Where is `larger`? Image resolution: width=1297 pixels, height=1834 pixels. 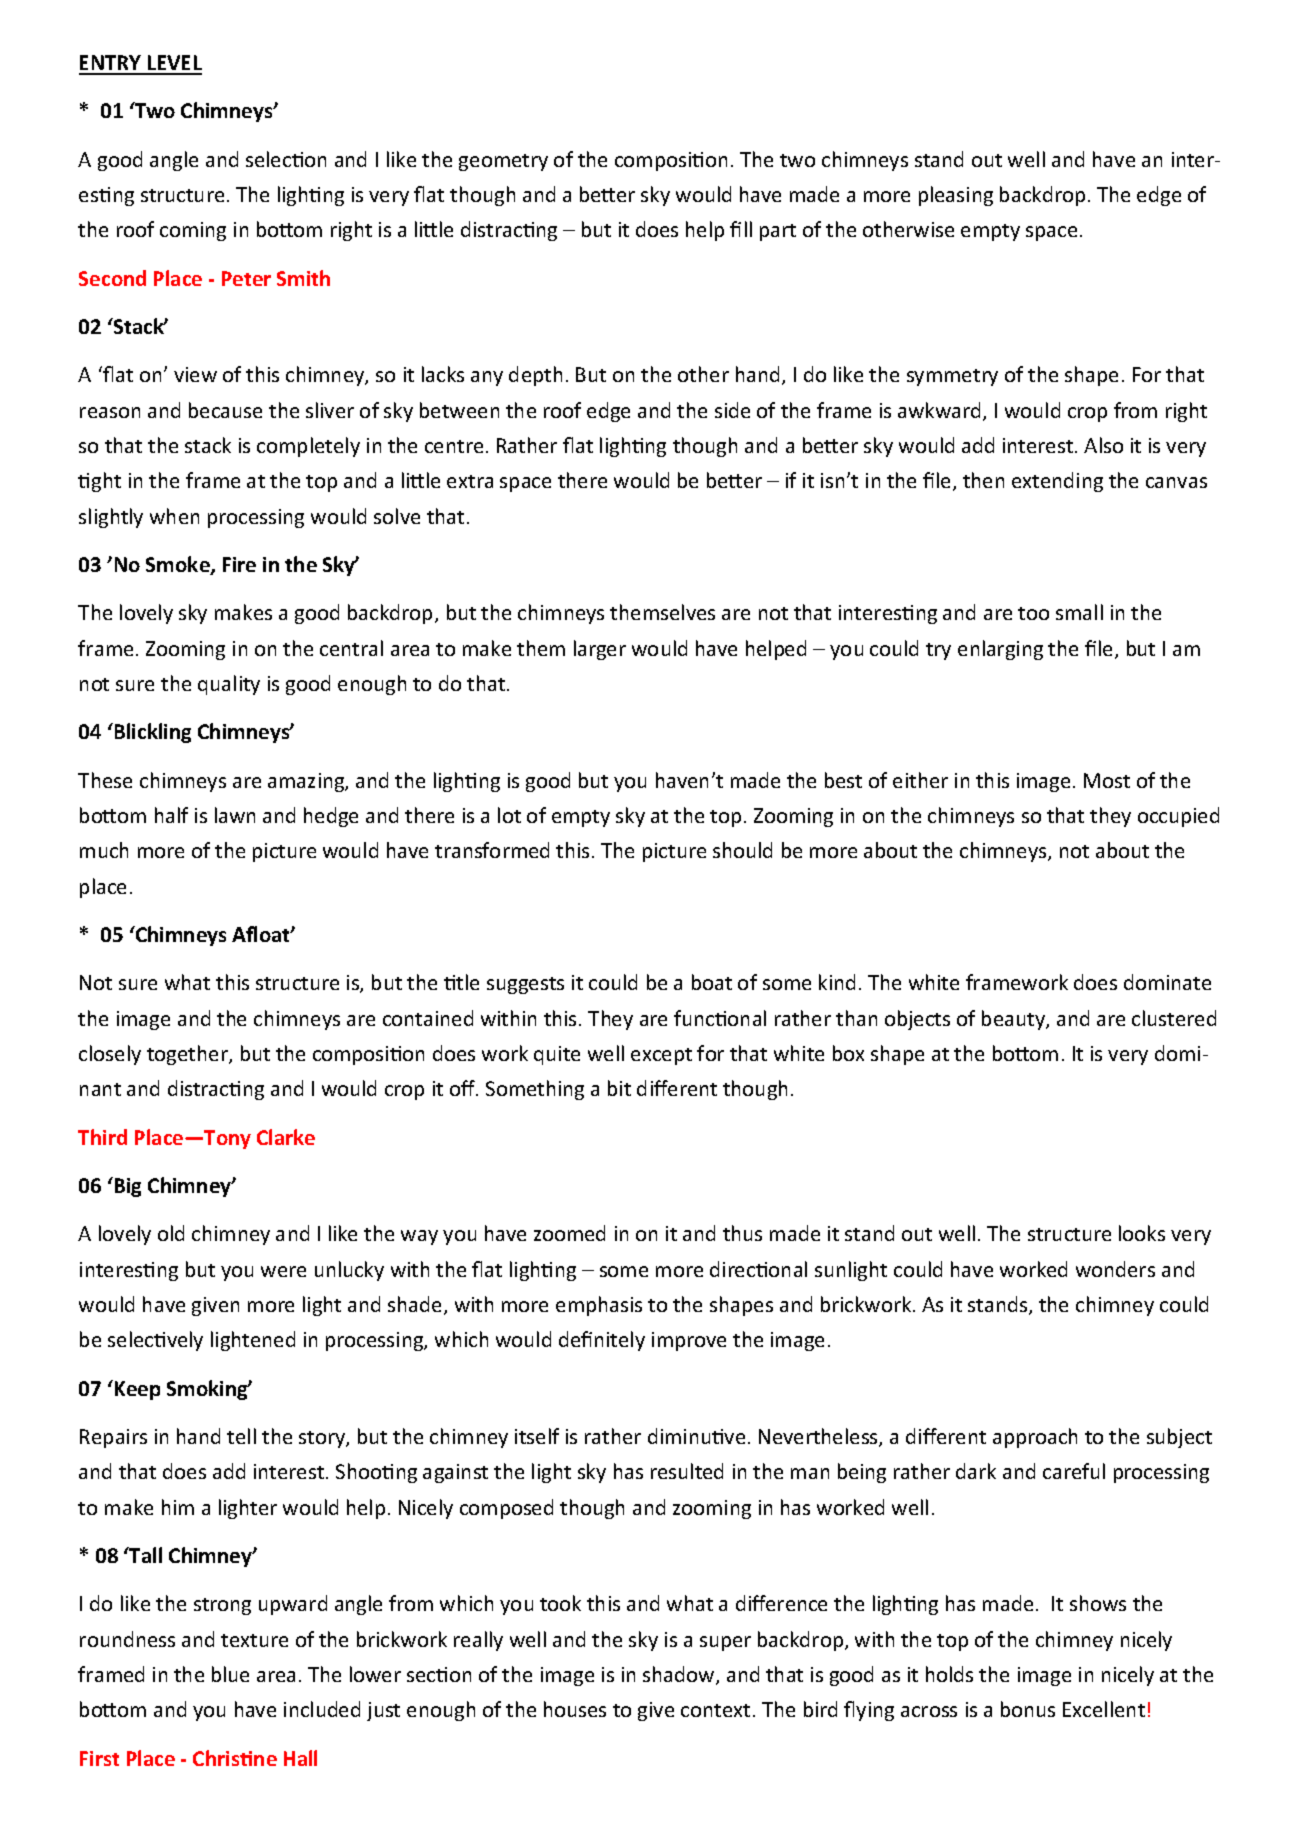 larger is located at coordinates (600, 650).
